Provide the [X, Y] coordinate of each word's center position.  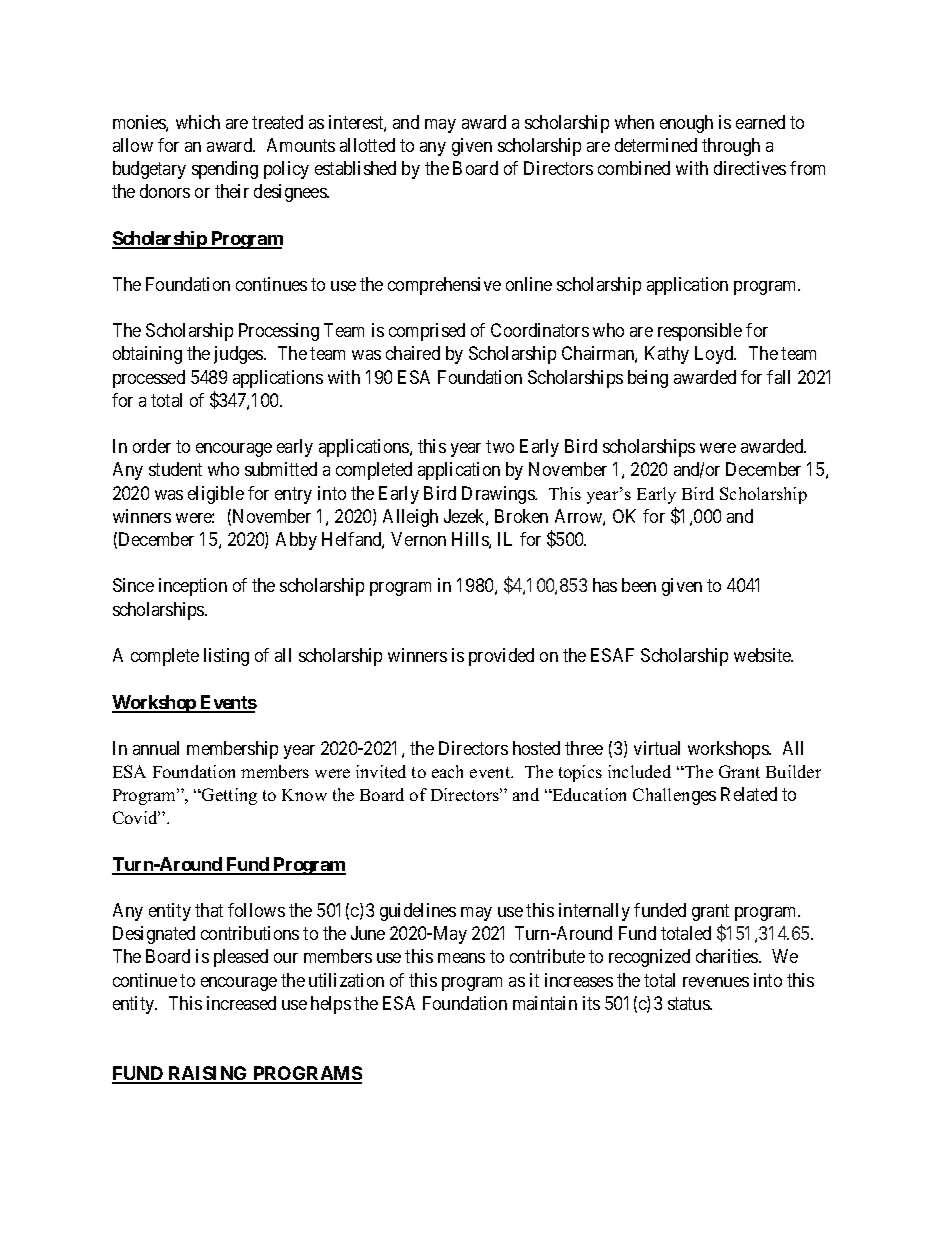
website [763, 655]
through [731, 147]
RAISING [208, 1074]
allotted [367, 145]
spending [225, 170]
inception [193, 587]
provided [501, 657]
